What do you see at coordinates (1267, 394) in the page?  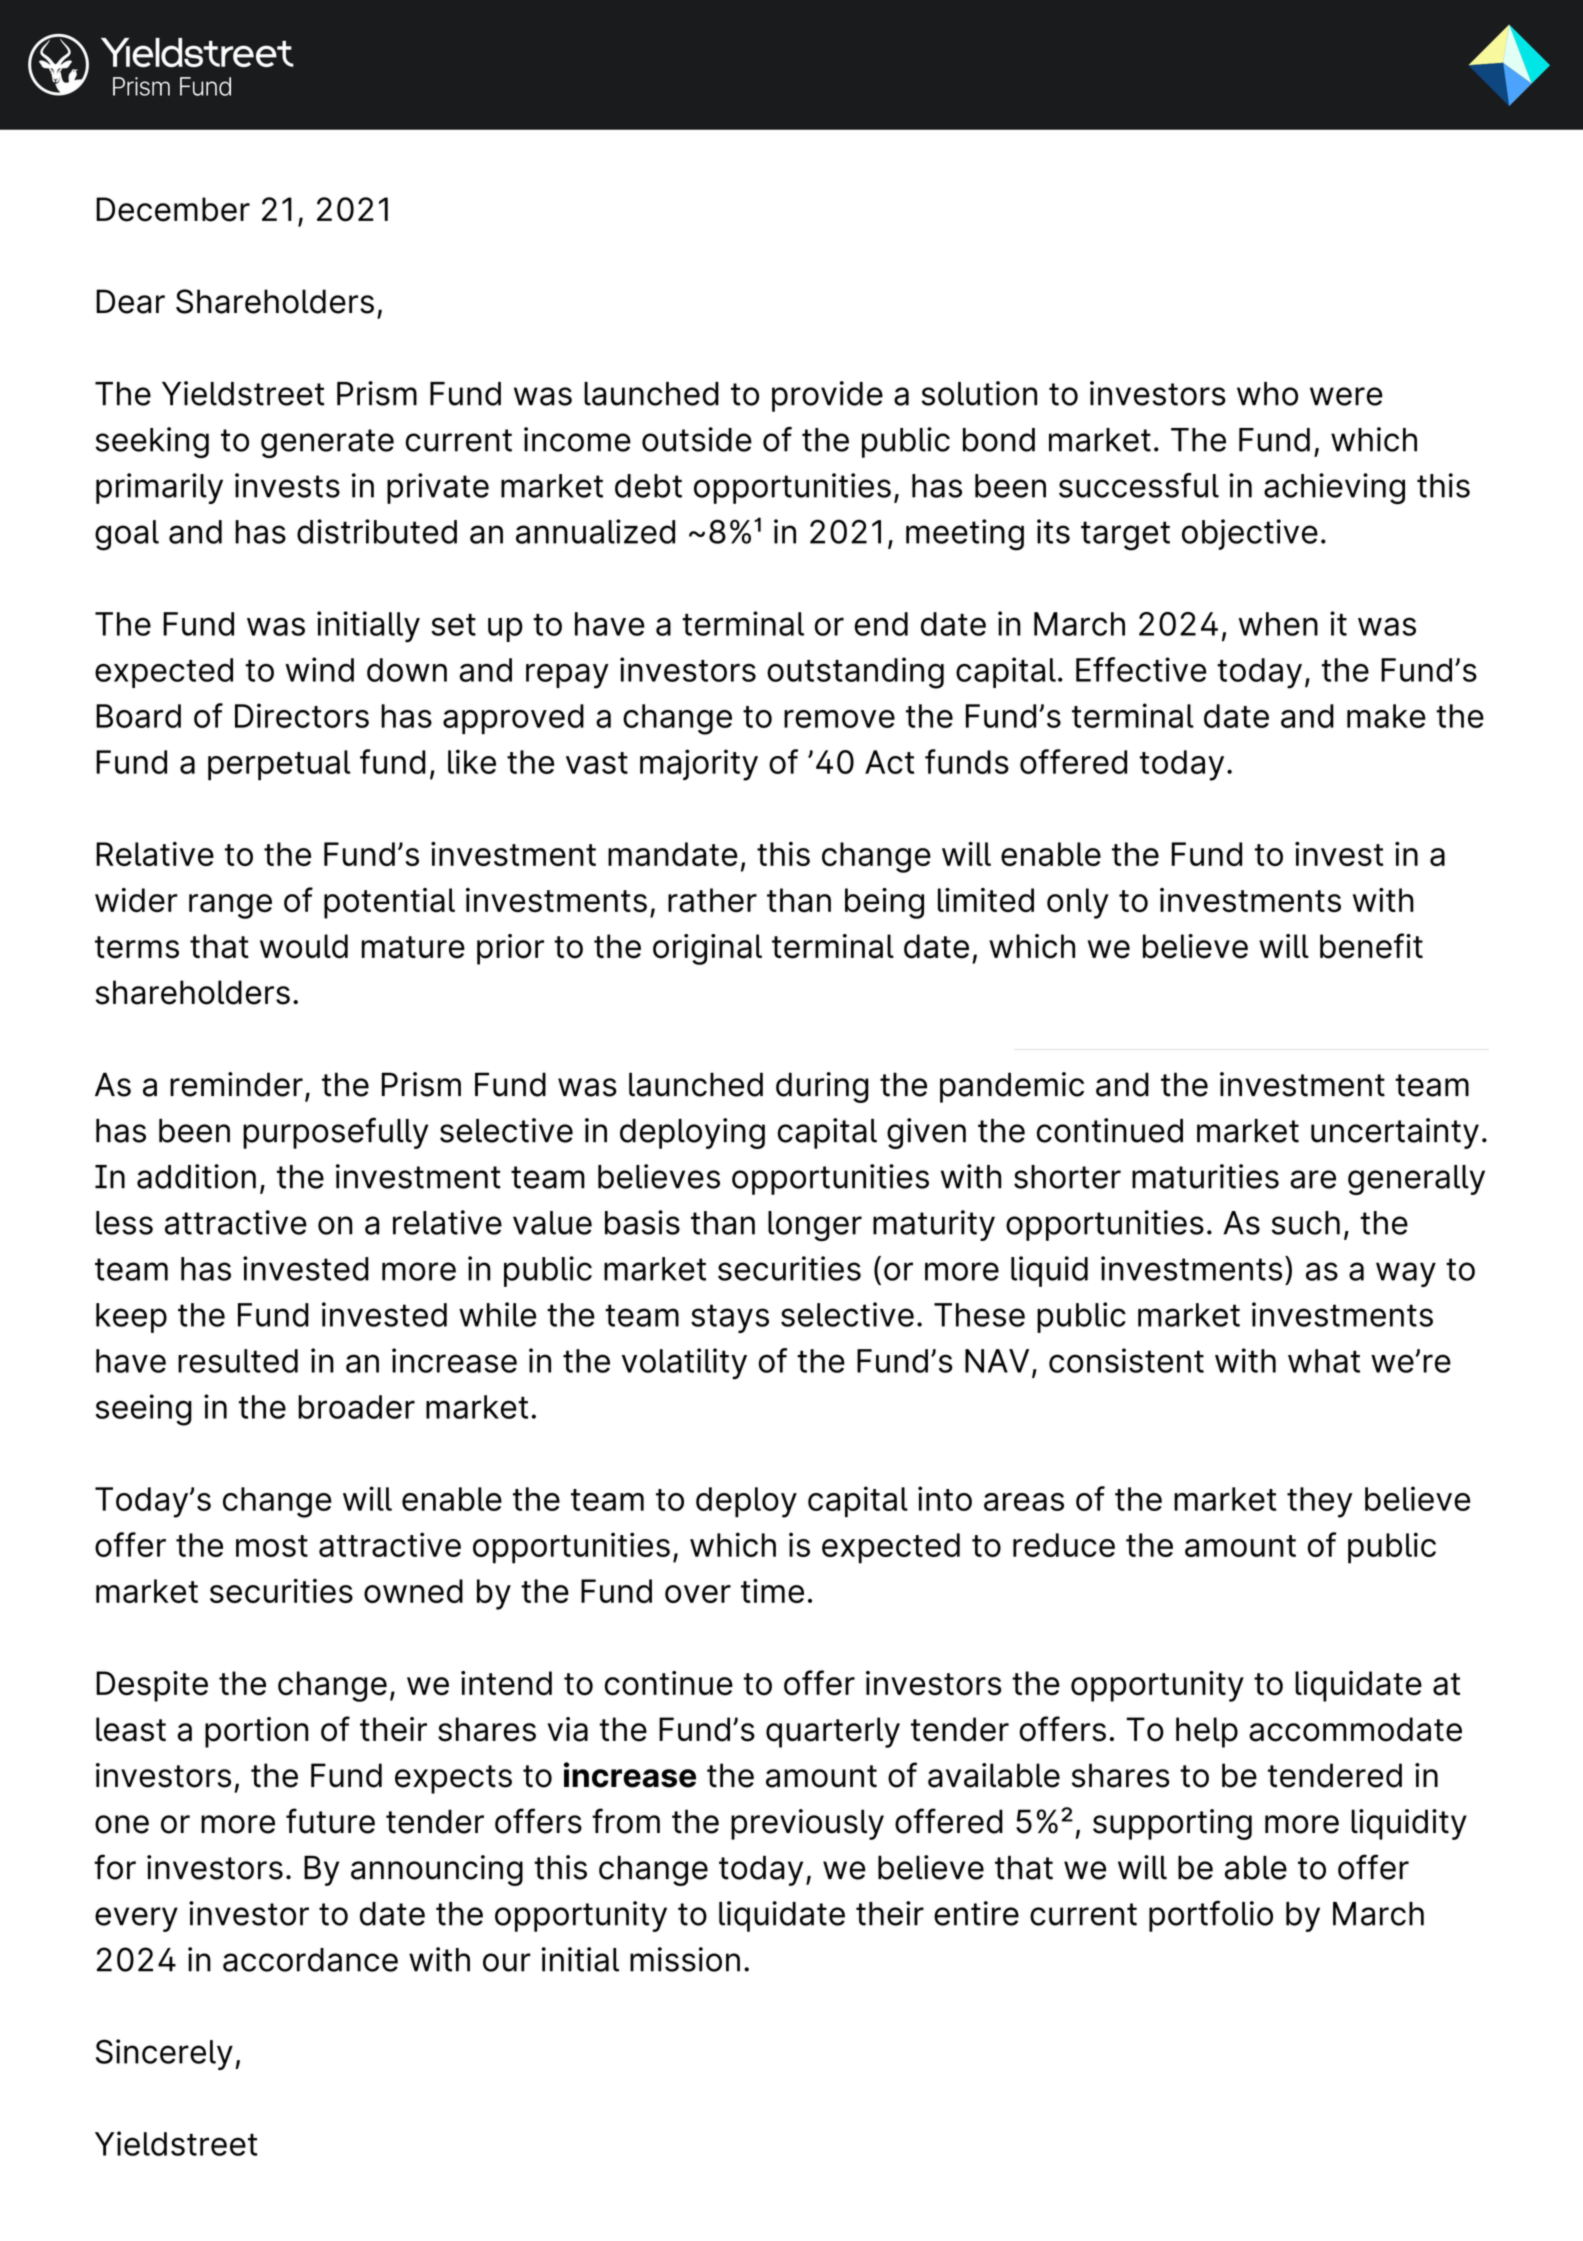 I see `who` at bounding box center [1267, 394].
